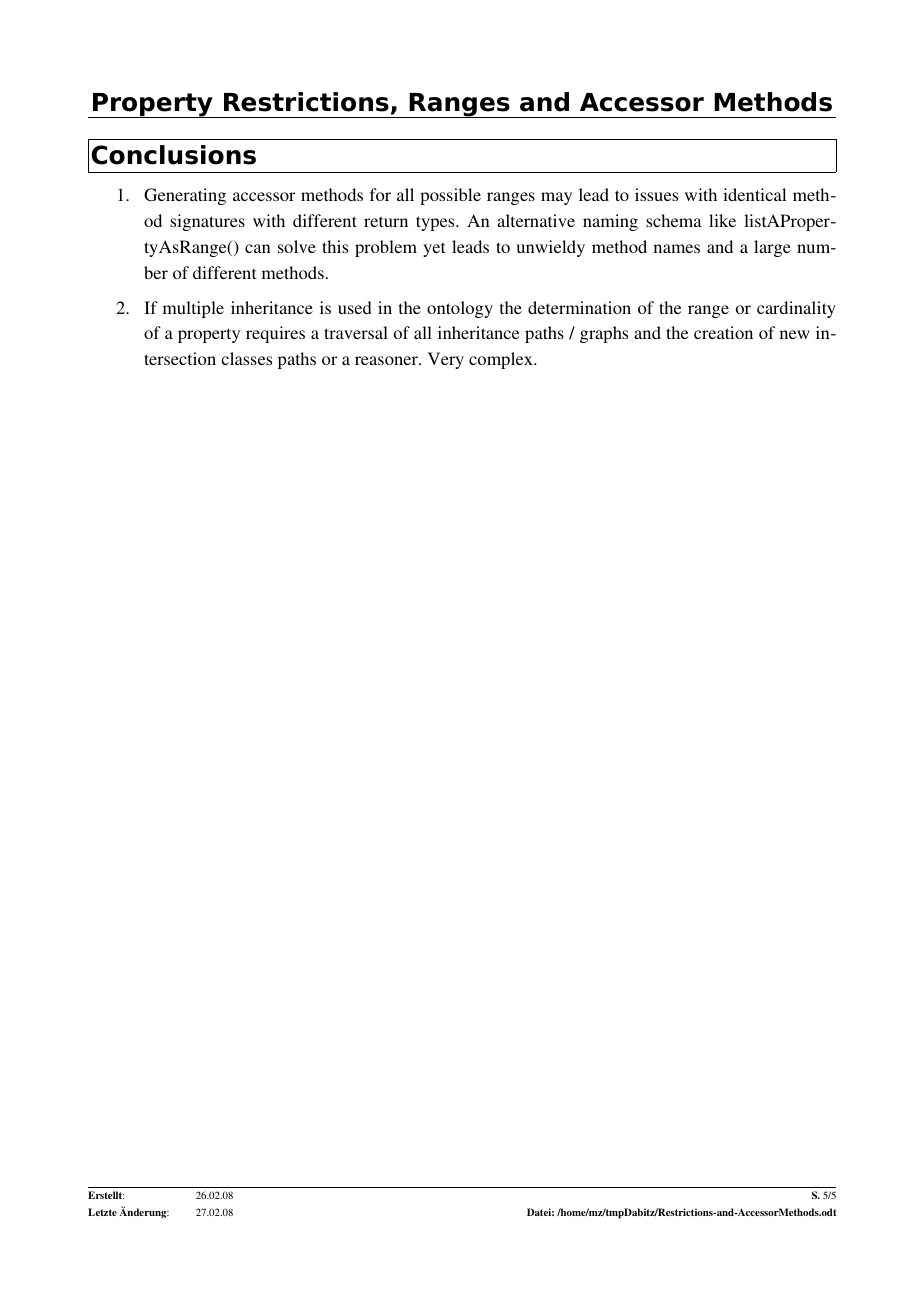 The width and height of the screenshot is (924, 1308). I want to click on ontology, so click(460, 309).
